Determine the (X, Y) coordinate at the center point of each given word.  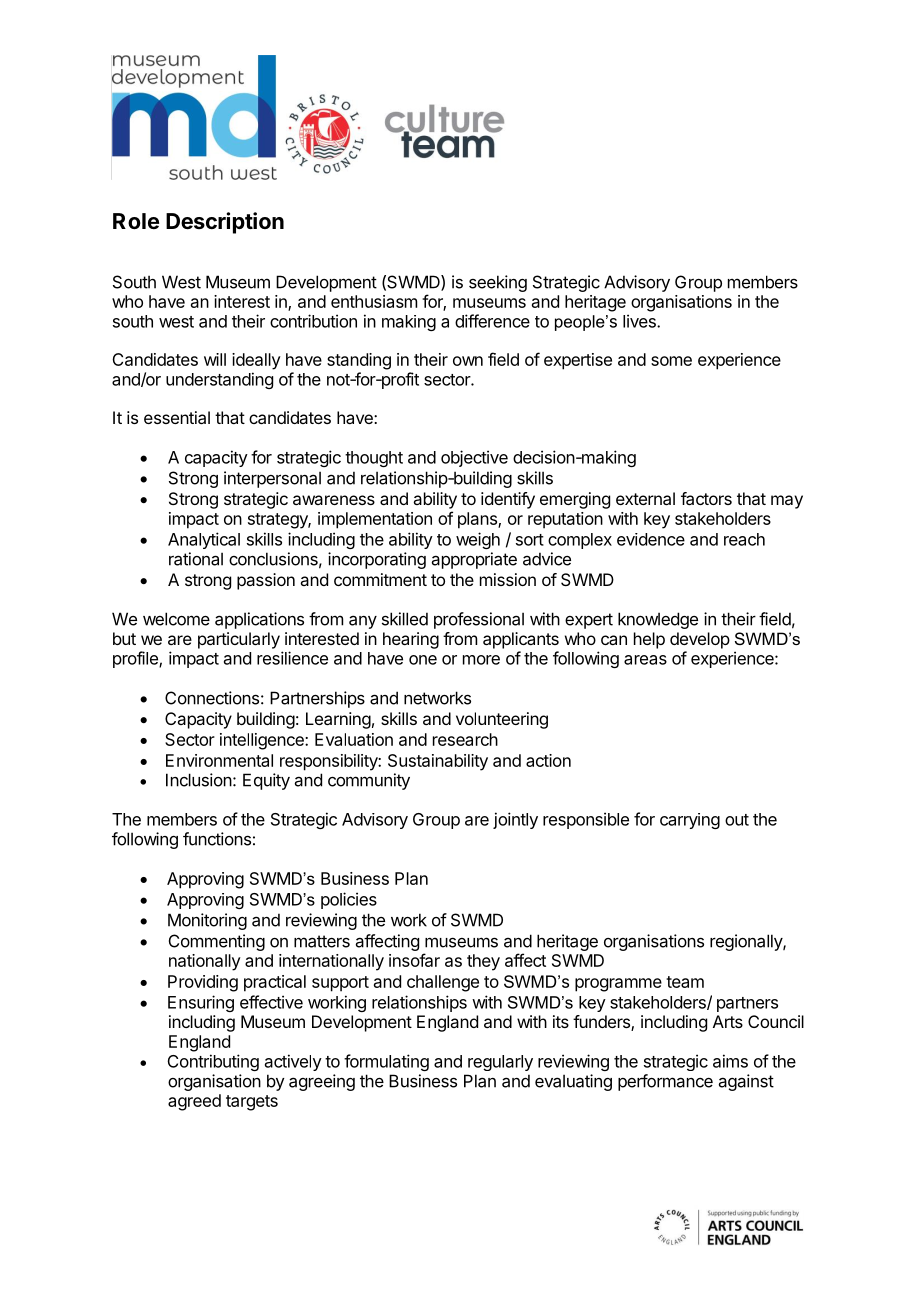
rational (196, 559)
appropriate (474, 560)
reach (744, 539)
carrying (690, 821)
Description (225, 223)
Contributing (213, 1062)
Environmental (219, 760)
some (671, 361)
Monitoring (207, 921)
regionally (747, 942)
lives (640, 321)
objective (474, 458)
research (465, 739)
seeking (498, 283)
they (483, 962)
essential (177, 417)
